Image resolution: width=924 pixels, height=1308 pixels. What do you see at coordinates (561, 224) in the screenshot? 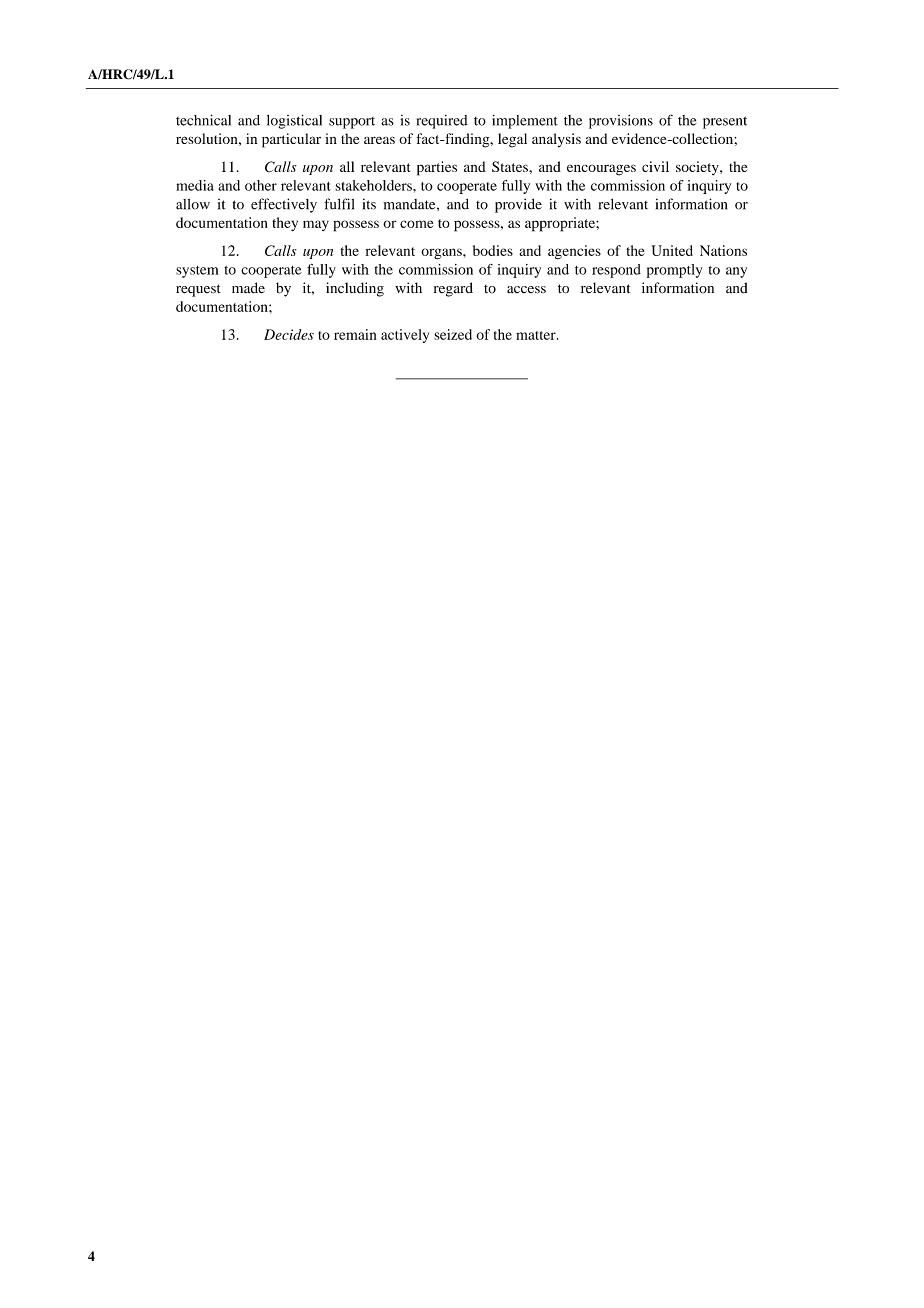
I see `appropriate` at bounding box center [561, 224].
